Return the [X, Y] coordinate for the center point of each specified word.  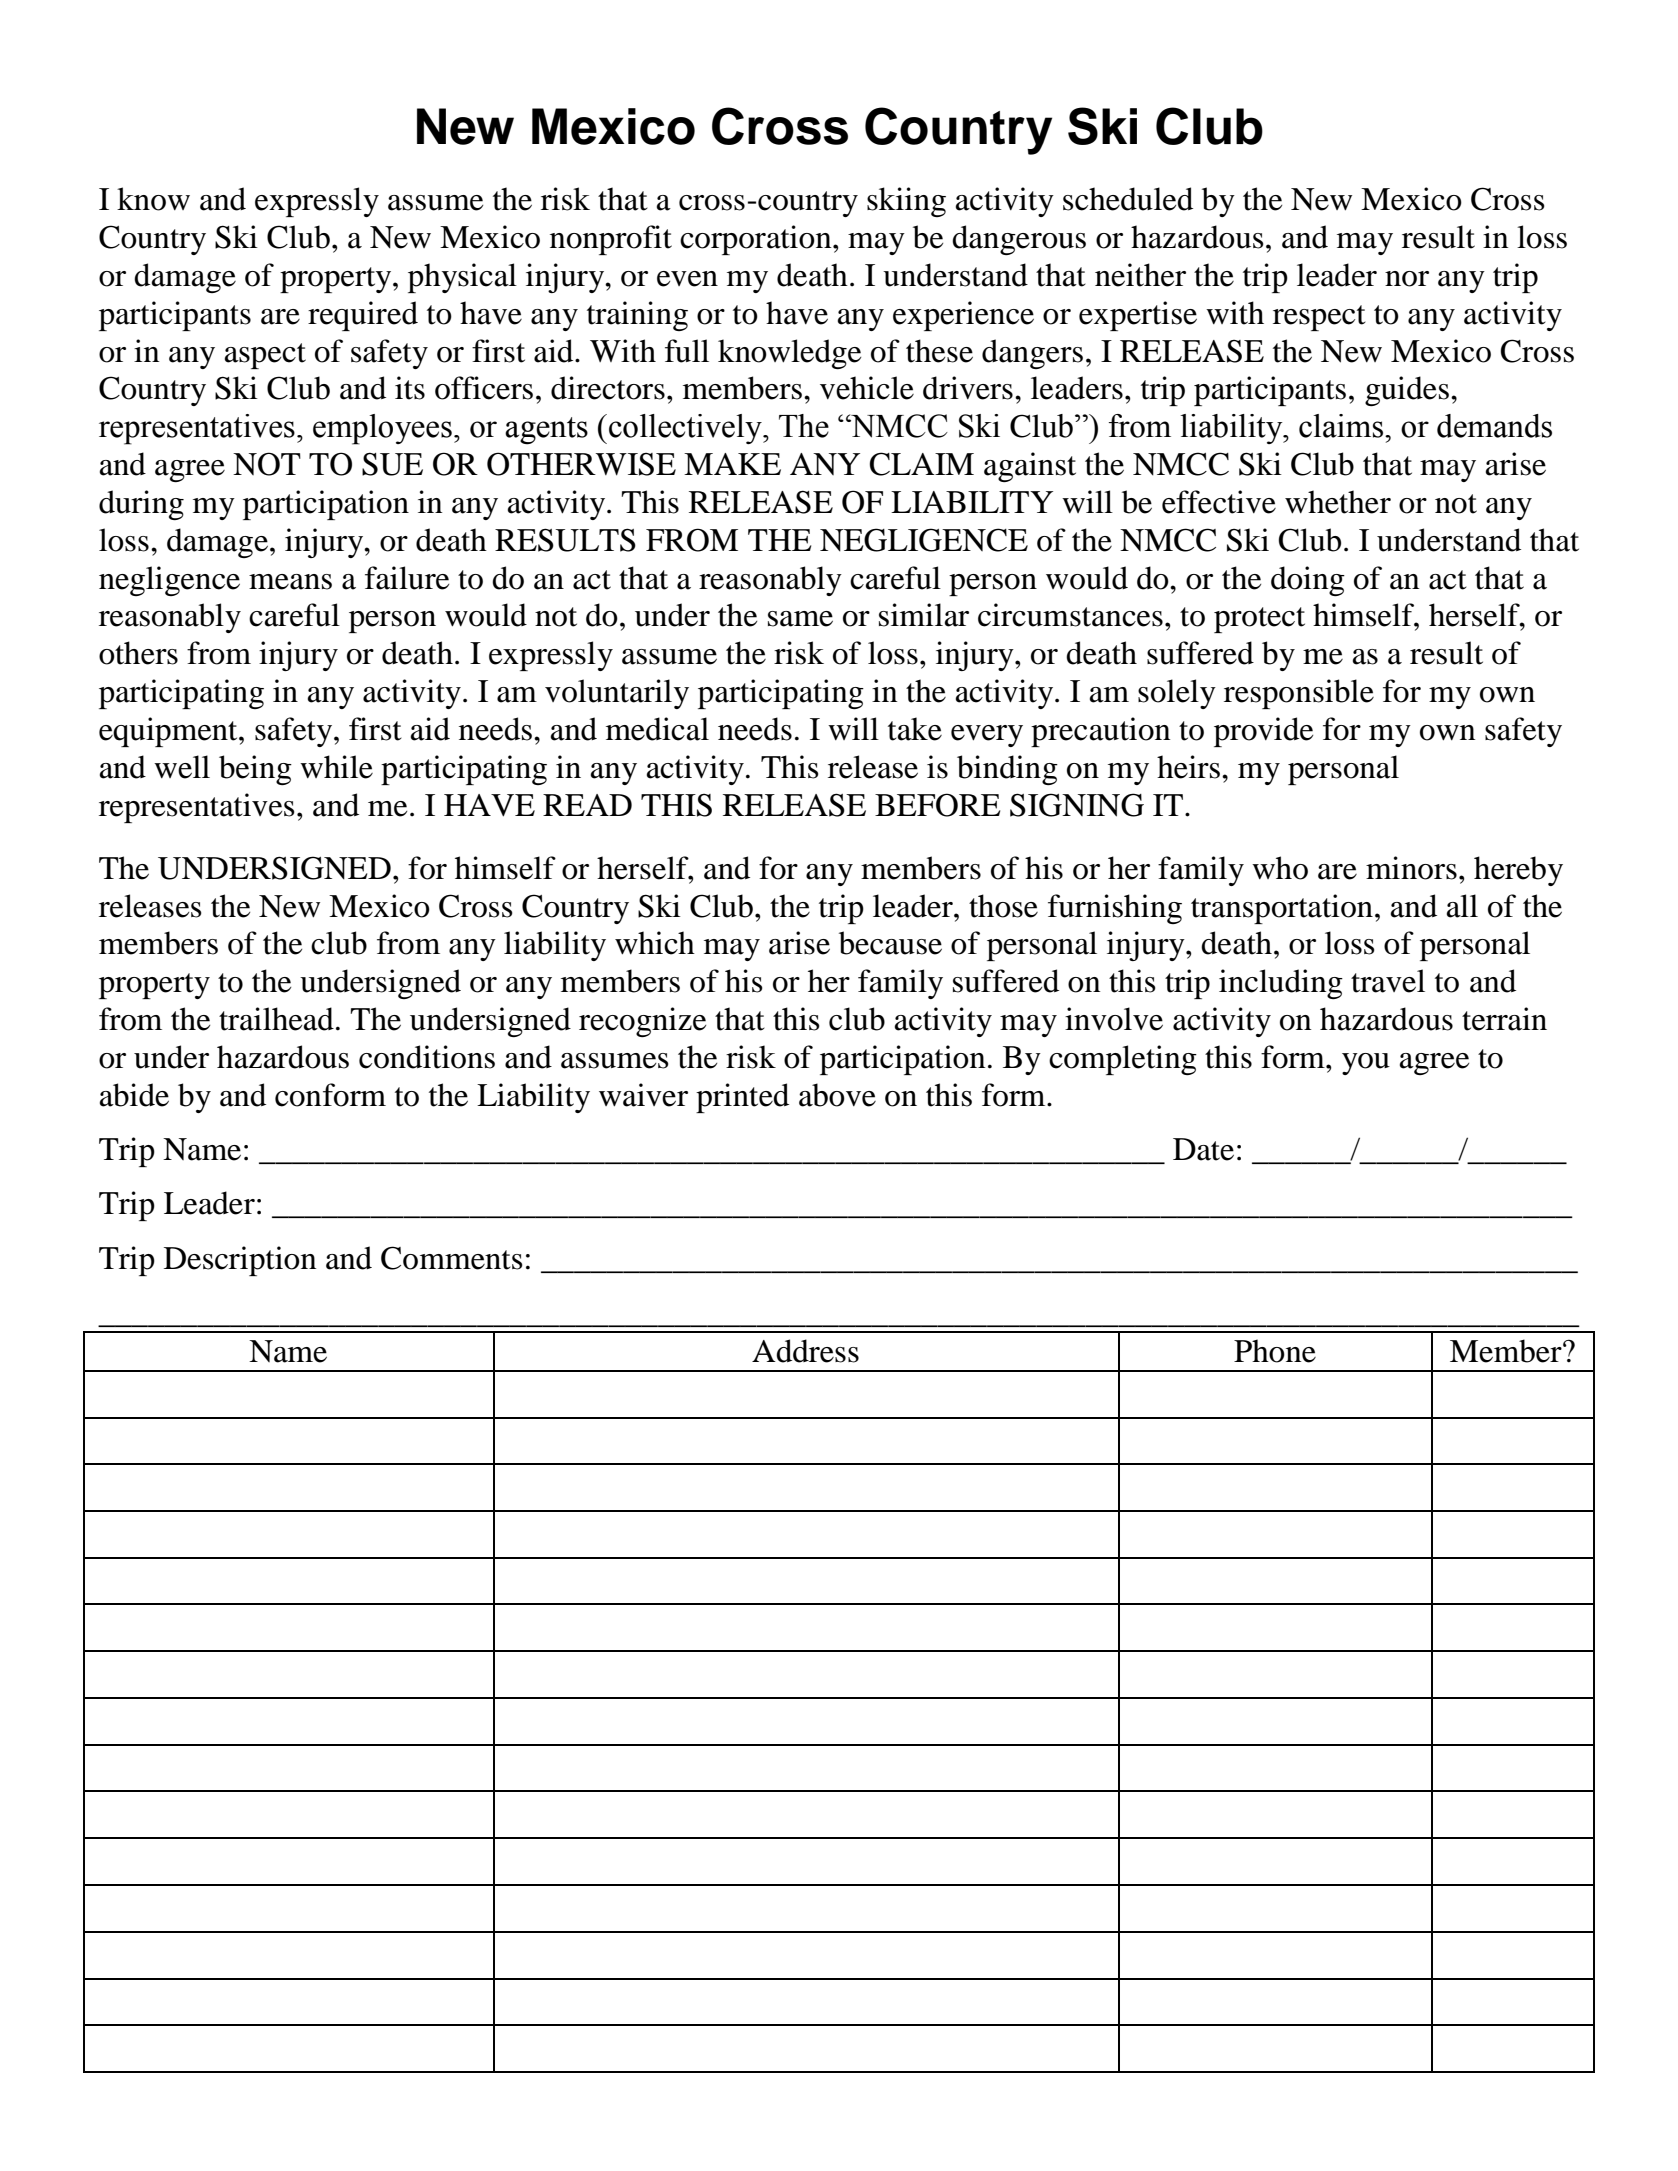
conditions [427, 1057]
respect [1319, 318]
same [800, 619]
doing [1308, 581]
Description [240, 1261]
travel [1388, 981]
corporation [757, 240]
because [890, 943]
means [290, 582]
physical [462, 278]
